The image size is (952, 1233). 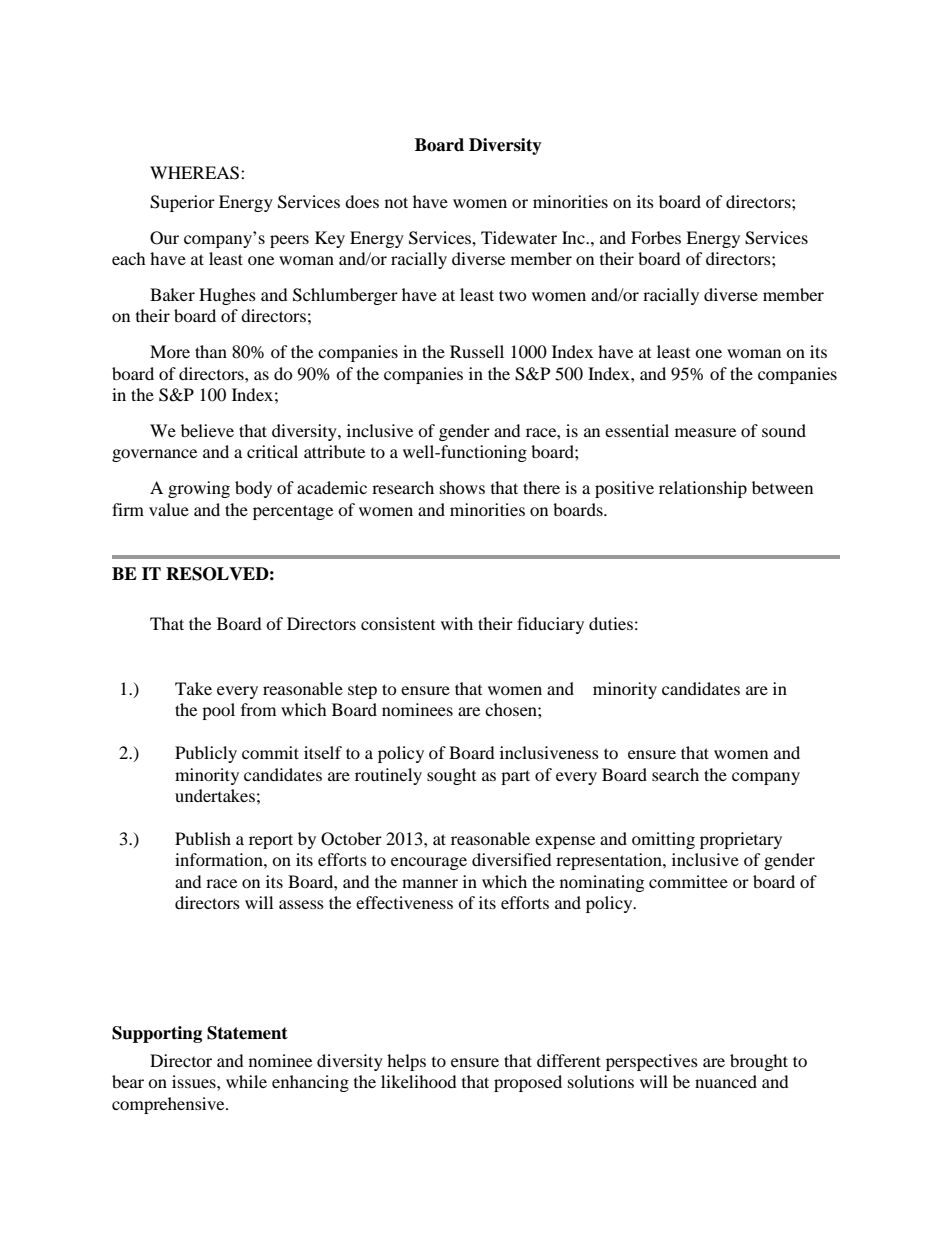 I want to click on with, so click(x=457, y=623).
